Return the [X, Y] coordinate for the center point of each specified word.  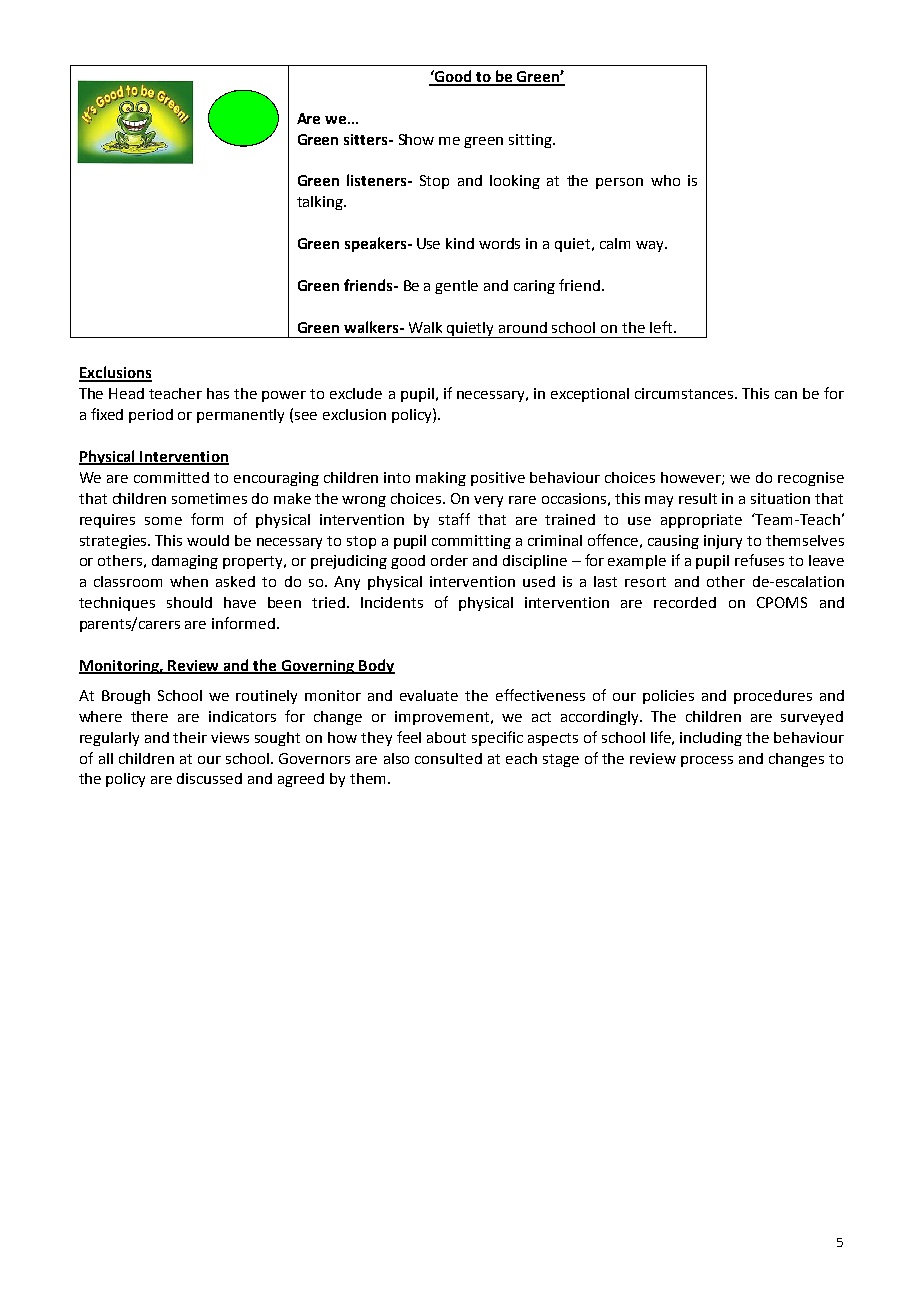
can [786, 395]
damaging [185, 562]
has [218, 393]
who [665, 180]
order [449, 560]
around [523, 327]
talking [321, 203]
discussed [209, 778]
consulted [448, 758]
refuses [759, 560]
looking [515, 182]
